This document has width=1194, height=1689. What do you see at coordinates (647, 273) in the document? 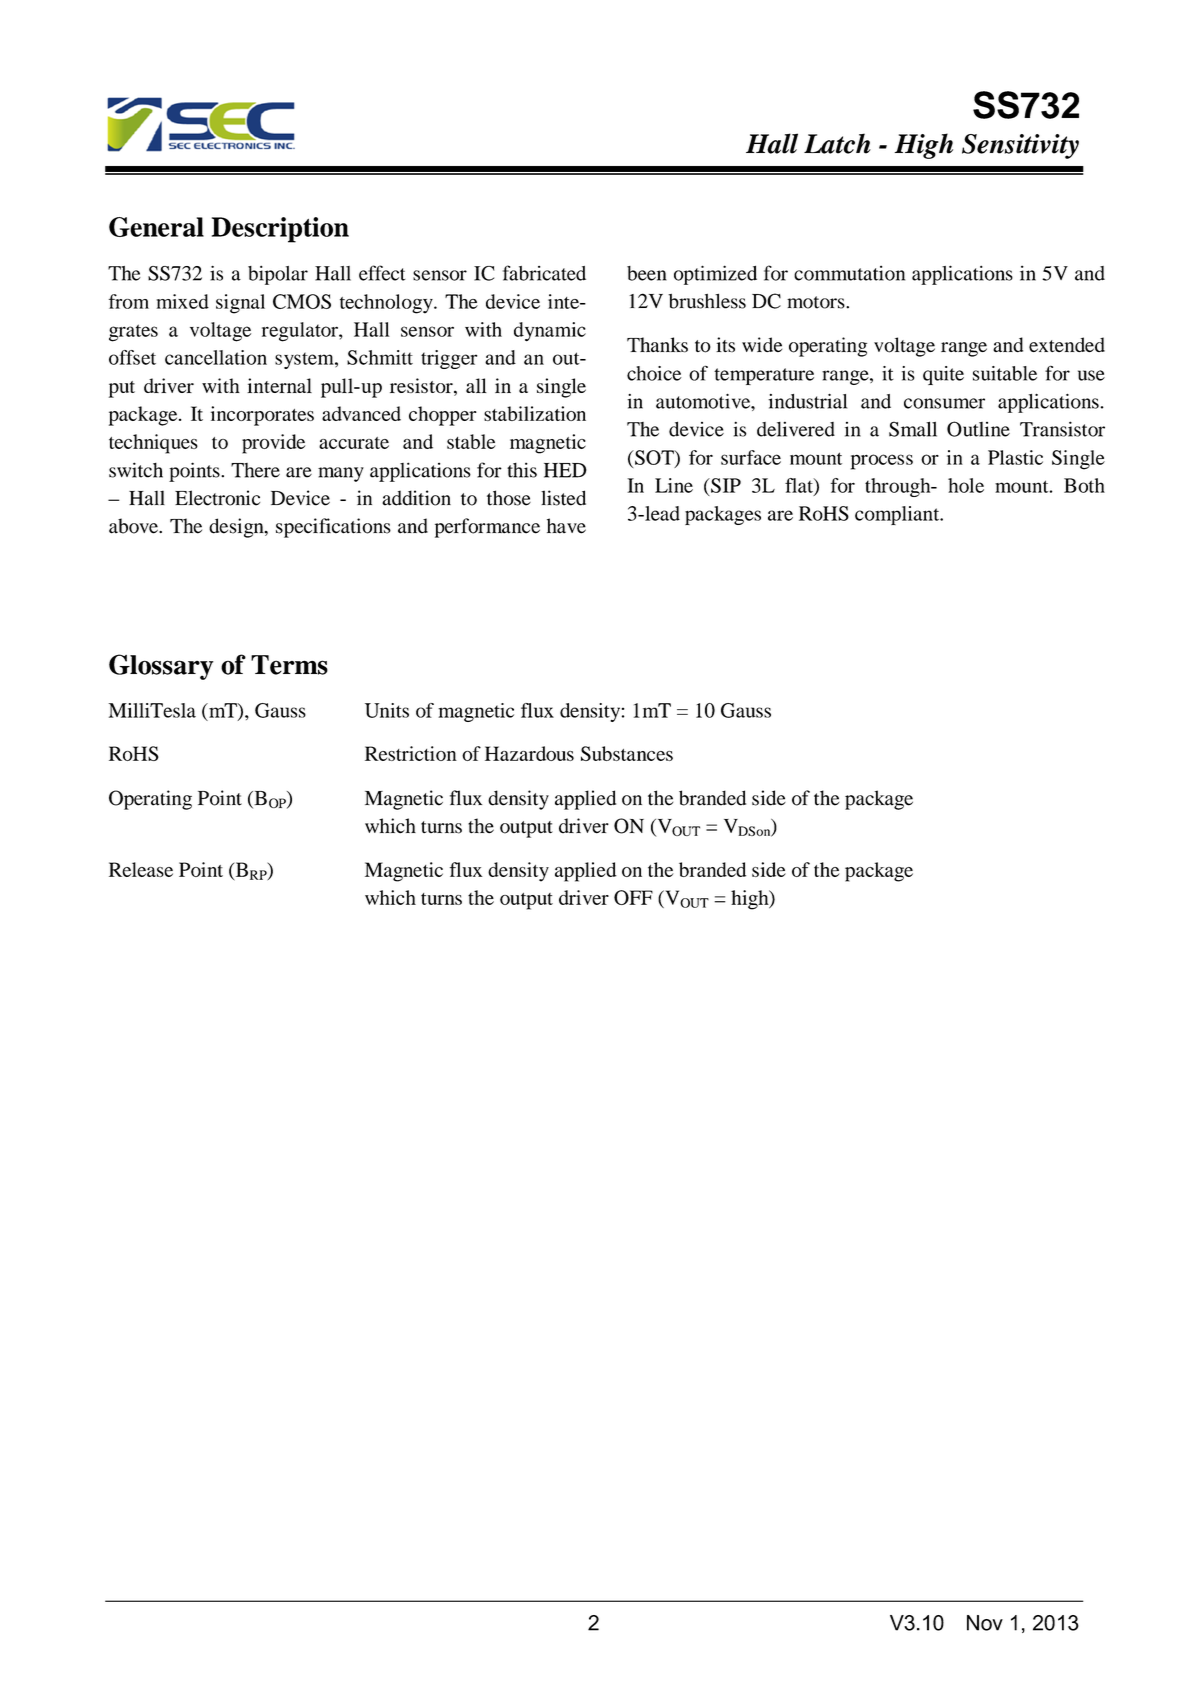
I see `been` at bounding box center [647, 273].
